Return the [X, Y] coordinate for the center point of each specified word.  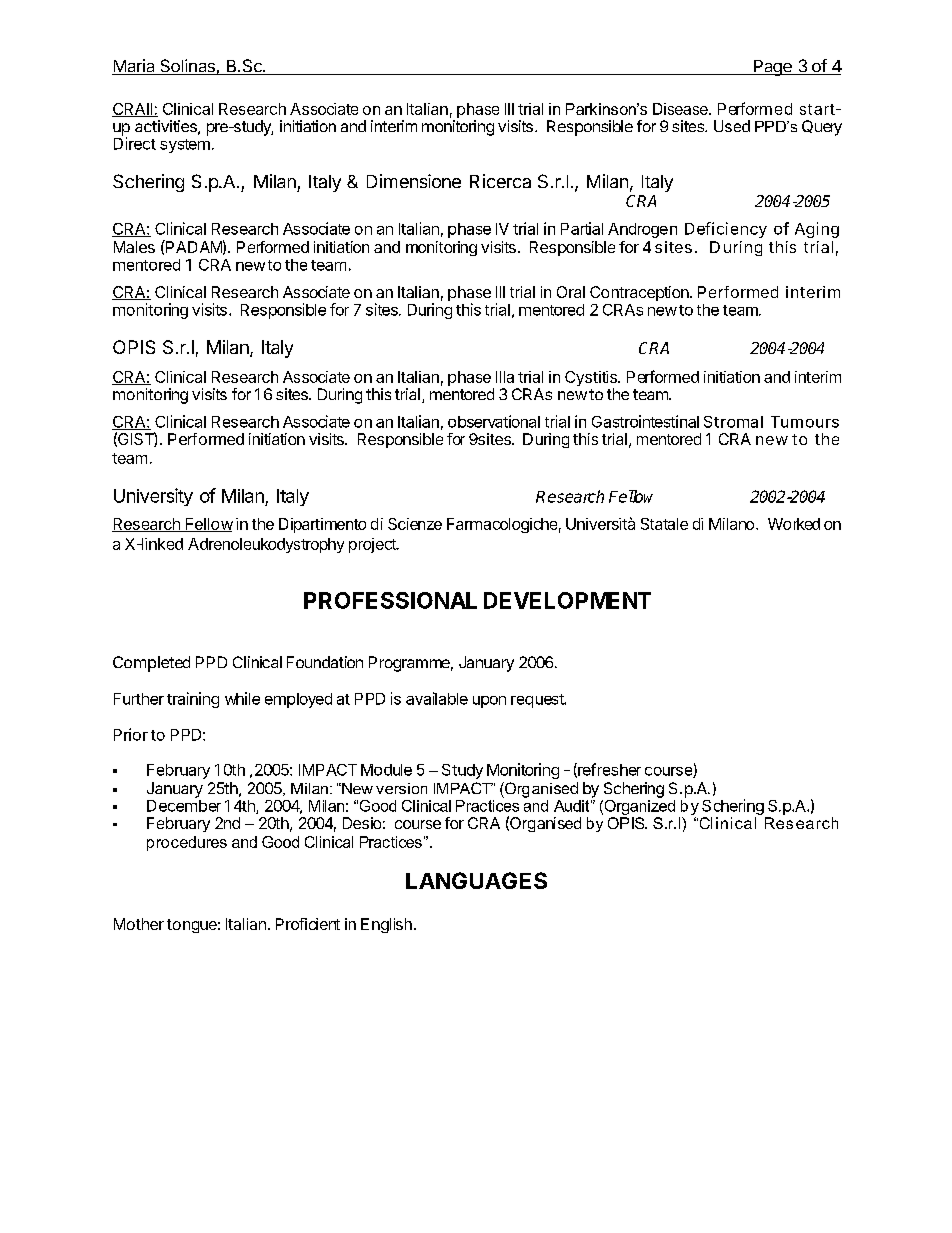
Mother [139, 924]
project [373, 545]
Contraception [640, 293]
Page [773, 68]
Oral [571, 292]
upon [489, 702]
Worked [794, 524]
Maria [134, 67]
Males [134, 247]
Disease [681, 109]
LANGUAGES [476, 880]
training [193, 700]
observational [494, 421]
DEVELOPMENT [567, 600]
